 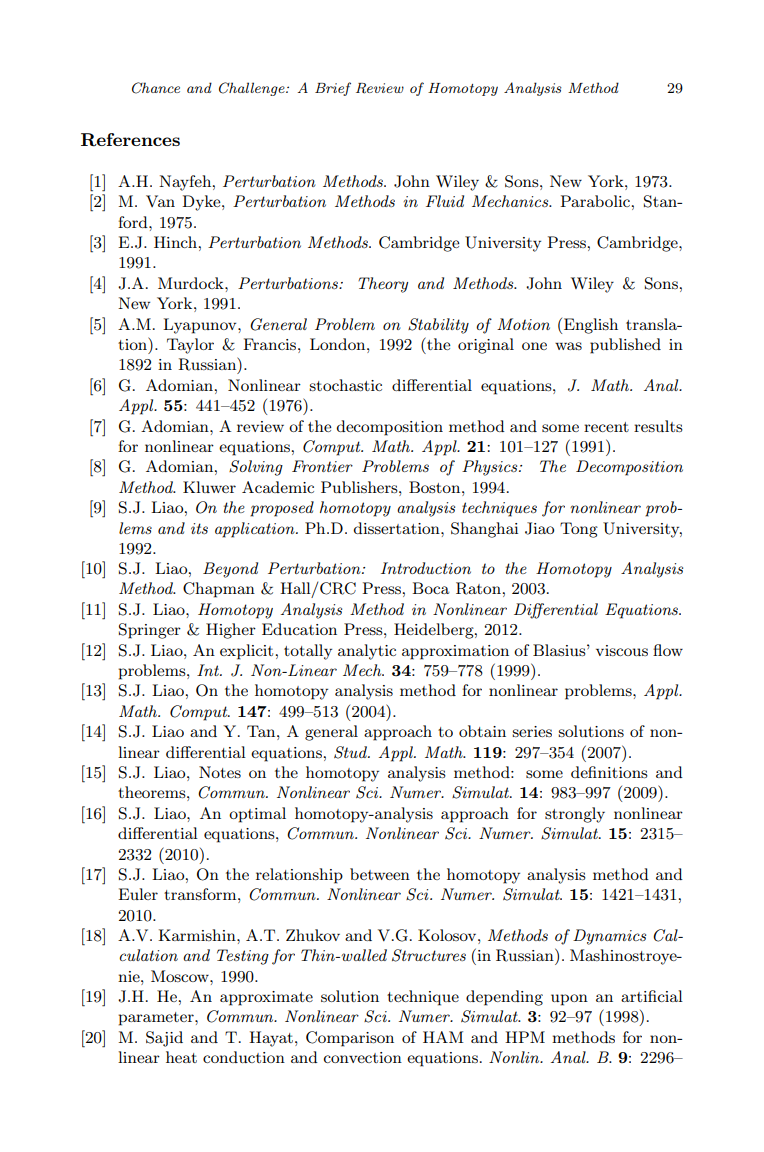 I want to click on parameter, so click(x=157, y=1019).
